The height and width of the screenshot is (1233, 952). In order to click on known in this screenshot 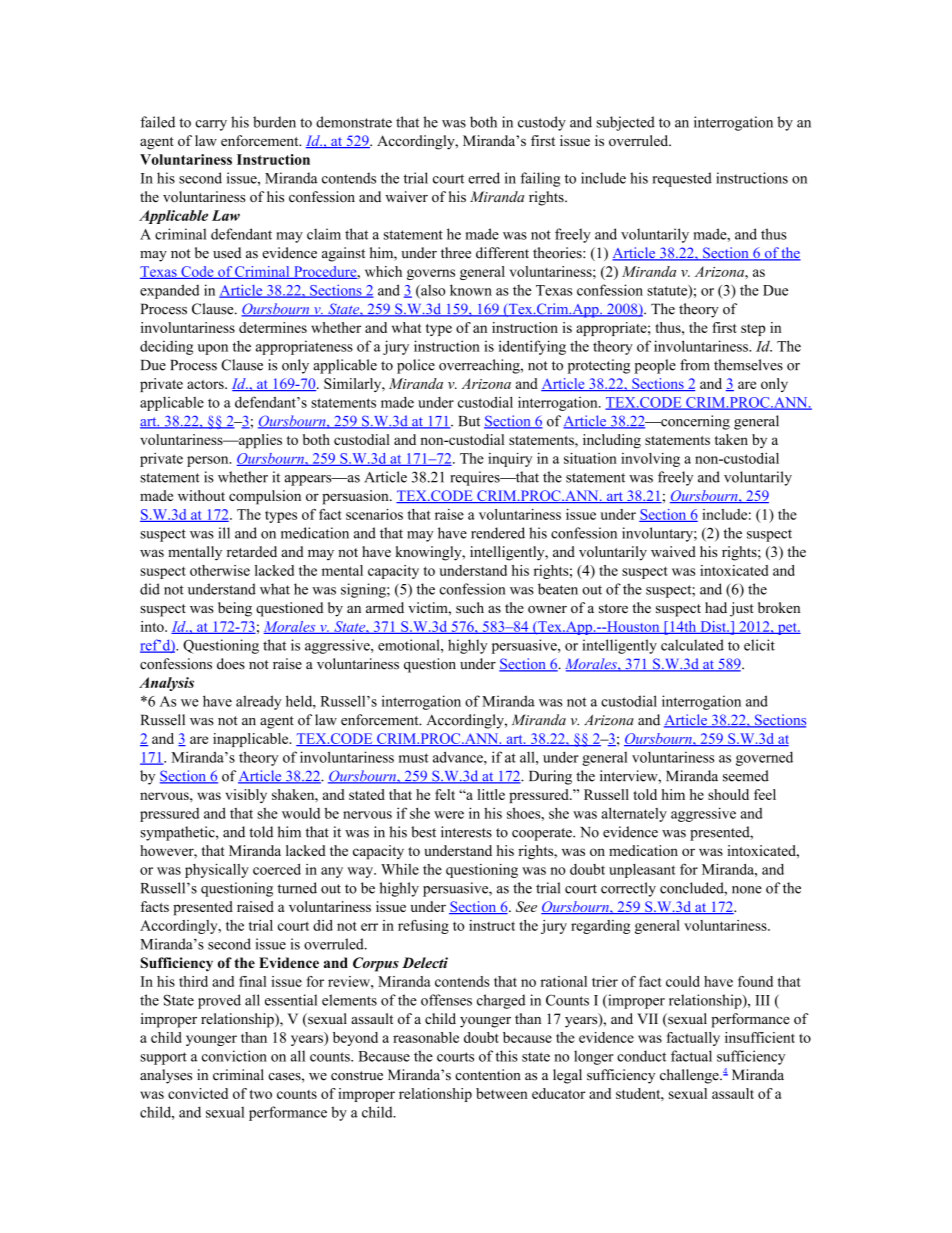, I will do `click(471, 290)`.
